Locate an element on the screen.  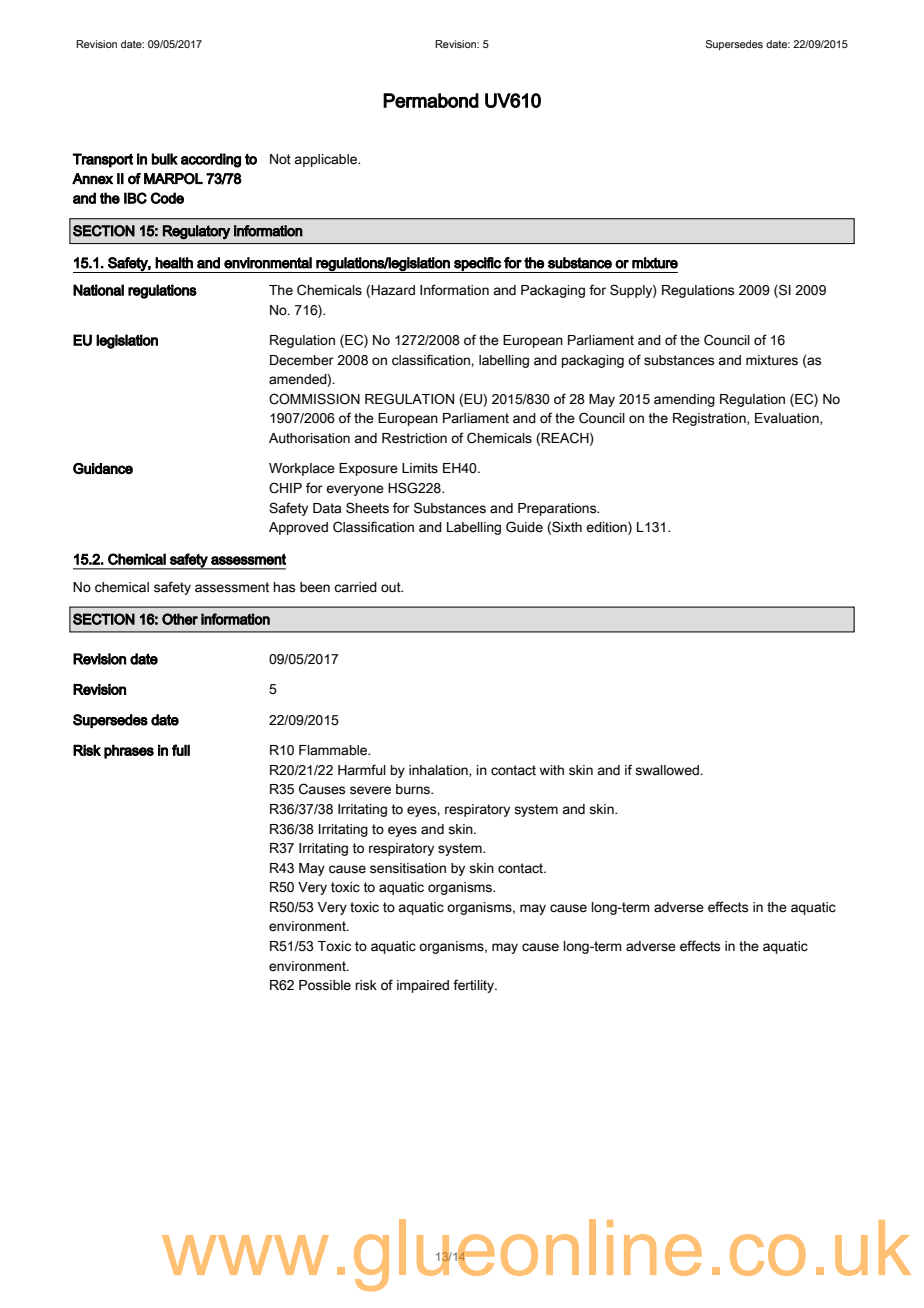
bulk is located at coordinates (165, 159).
